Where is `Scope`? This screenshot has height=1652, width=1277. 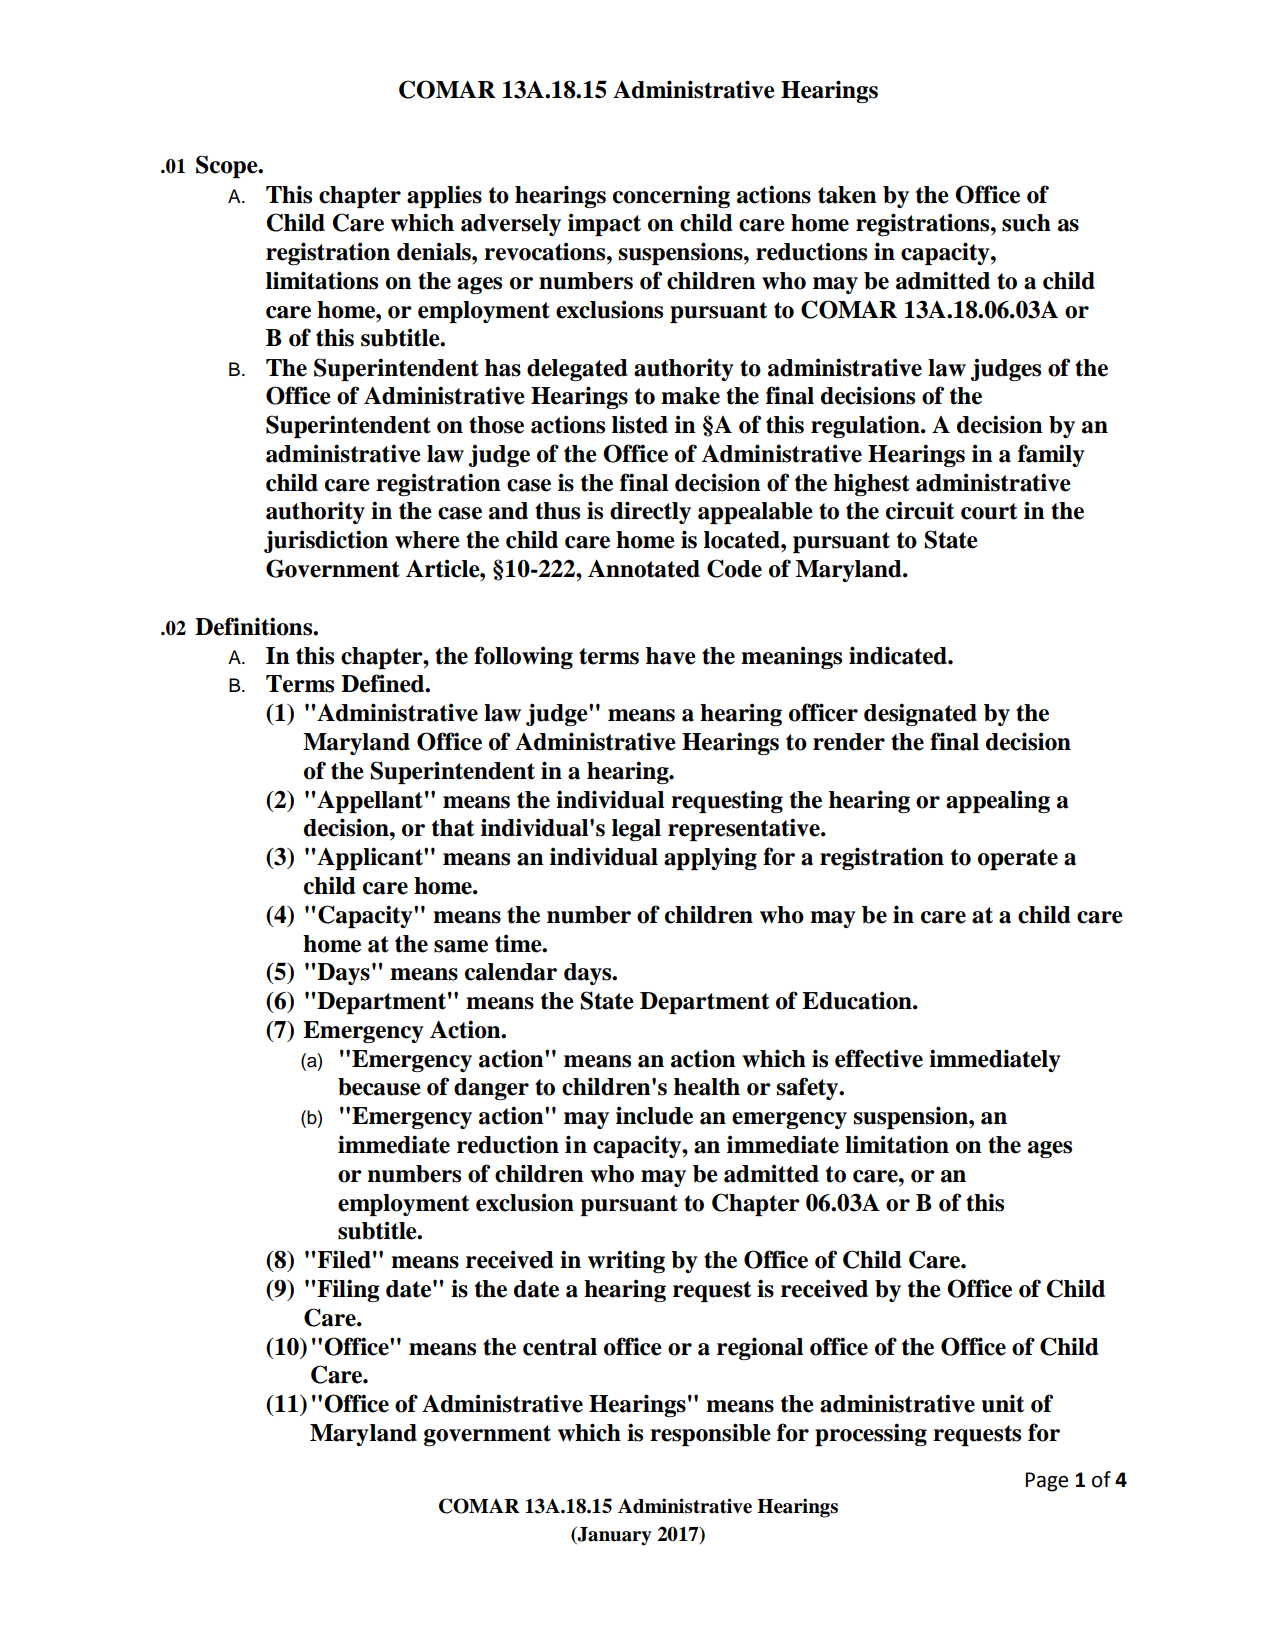 Scope is located at coordinates (228, 166).
